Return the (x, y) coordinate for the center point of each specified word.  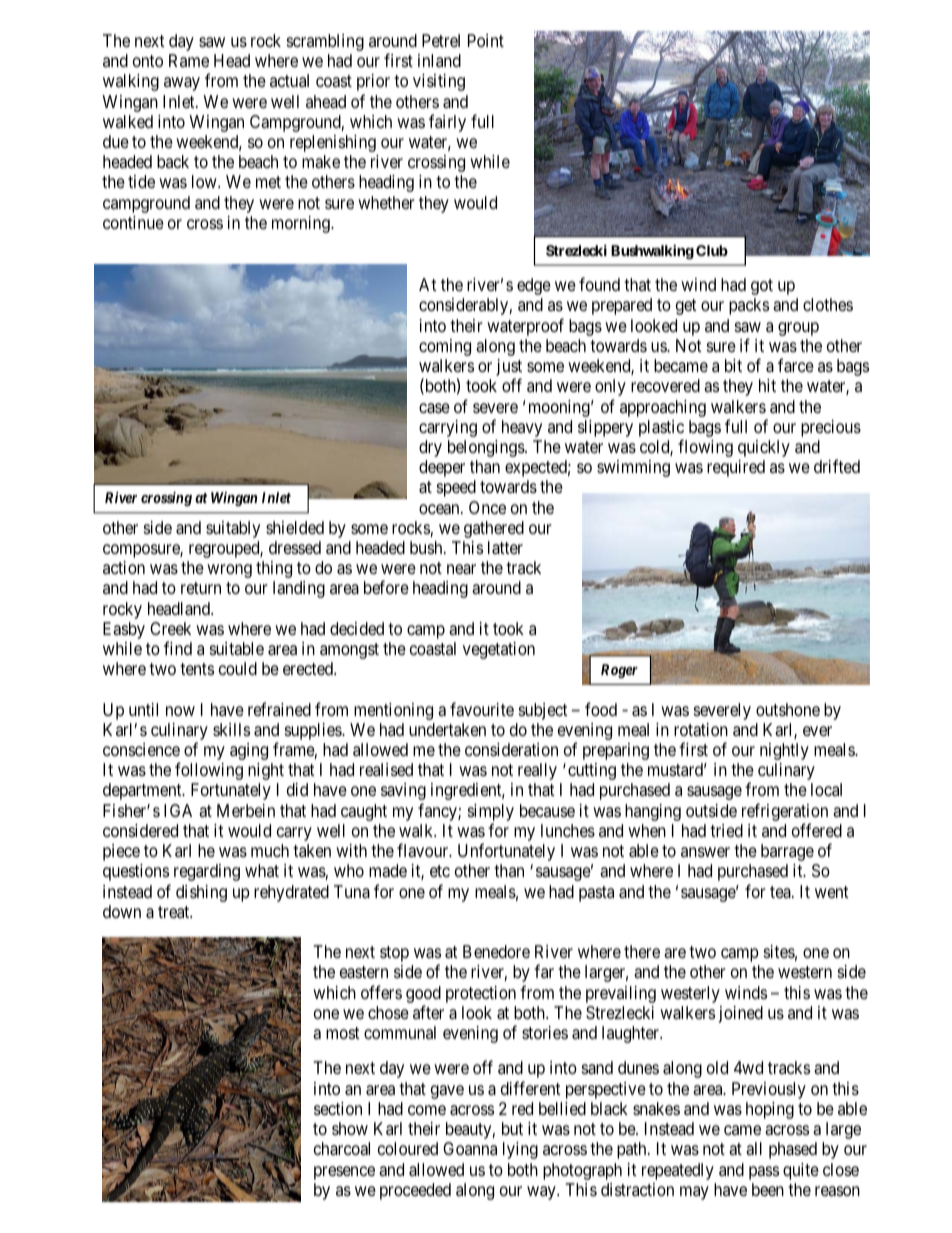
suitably (233, 529)
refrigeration (785, 813)
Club (712, 250)
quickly (764, 448)
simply (491, 814)
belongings (487, 448)
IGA (178, 810)
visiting (439, 82)
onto (148, 61)
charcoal (342, 1149)
